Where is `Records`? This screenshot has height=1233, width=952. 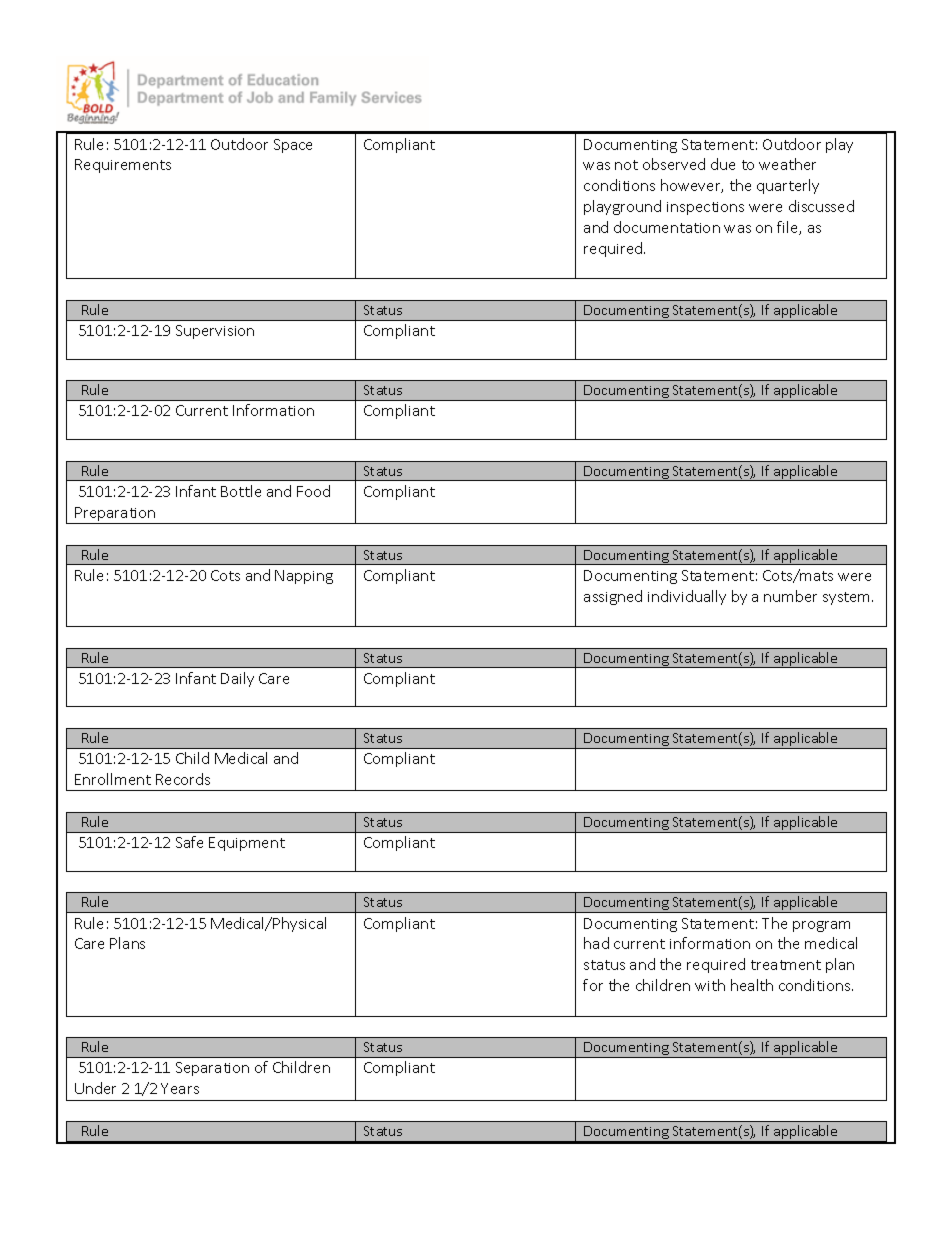
Records is located at coordinates (183, 779).
